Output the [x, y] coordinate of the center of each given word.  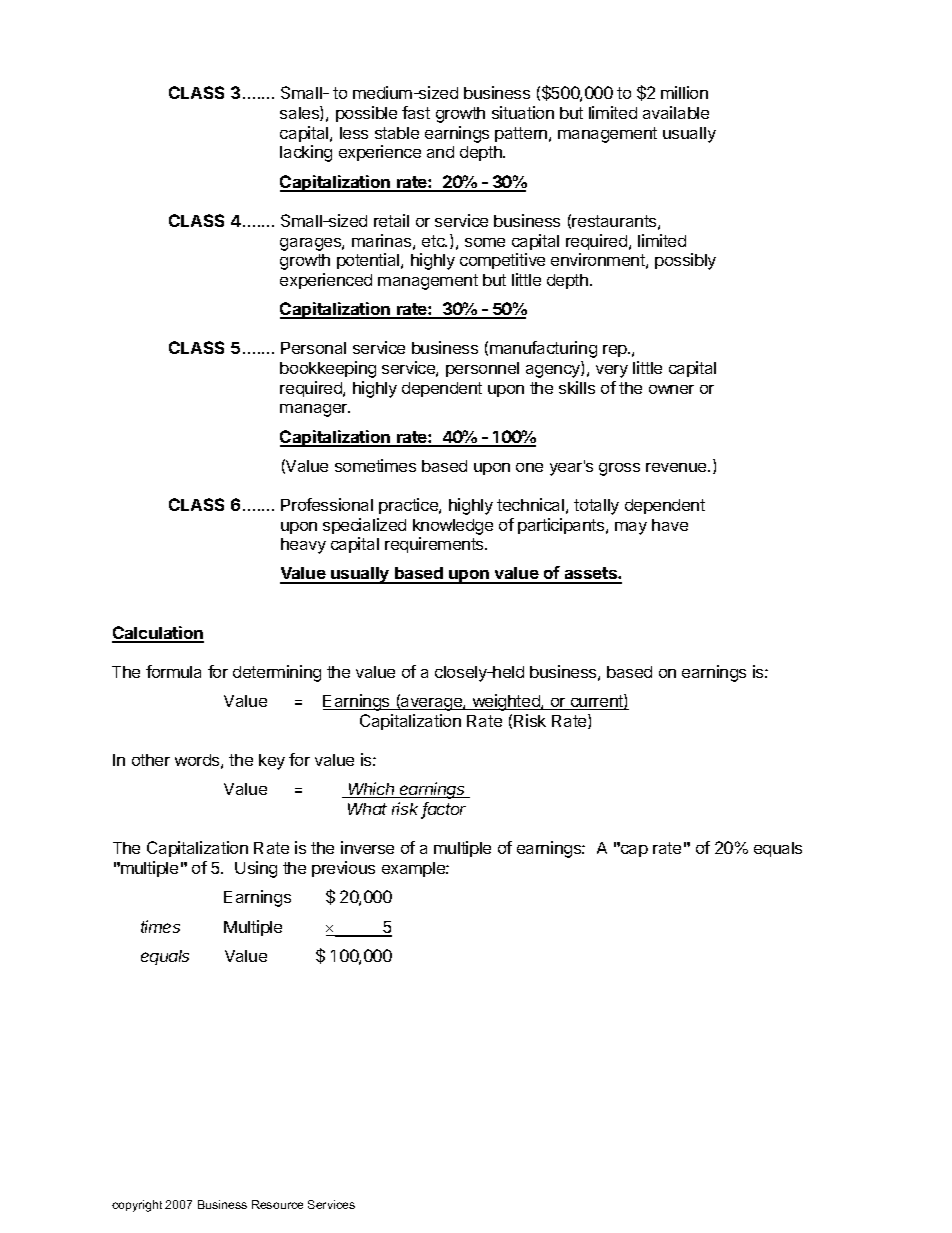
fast [416, 112]
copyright [137, 1206]
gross [619, 469]
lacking [306, 153]
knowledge [453, 527]
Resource [277, 1204]
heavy [303, 546]
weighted [506, 702]
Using [256, 869]
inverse [367, 847]
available [676, 112]
